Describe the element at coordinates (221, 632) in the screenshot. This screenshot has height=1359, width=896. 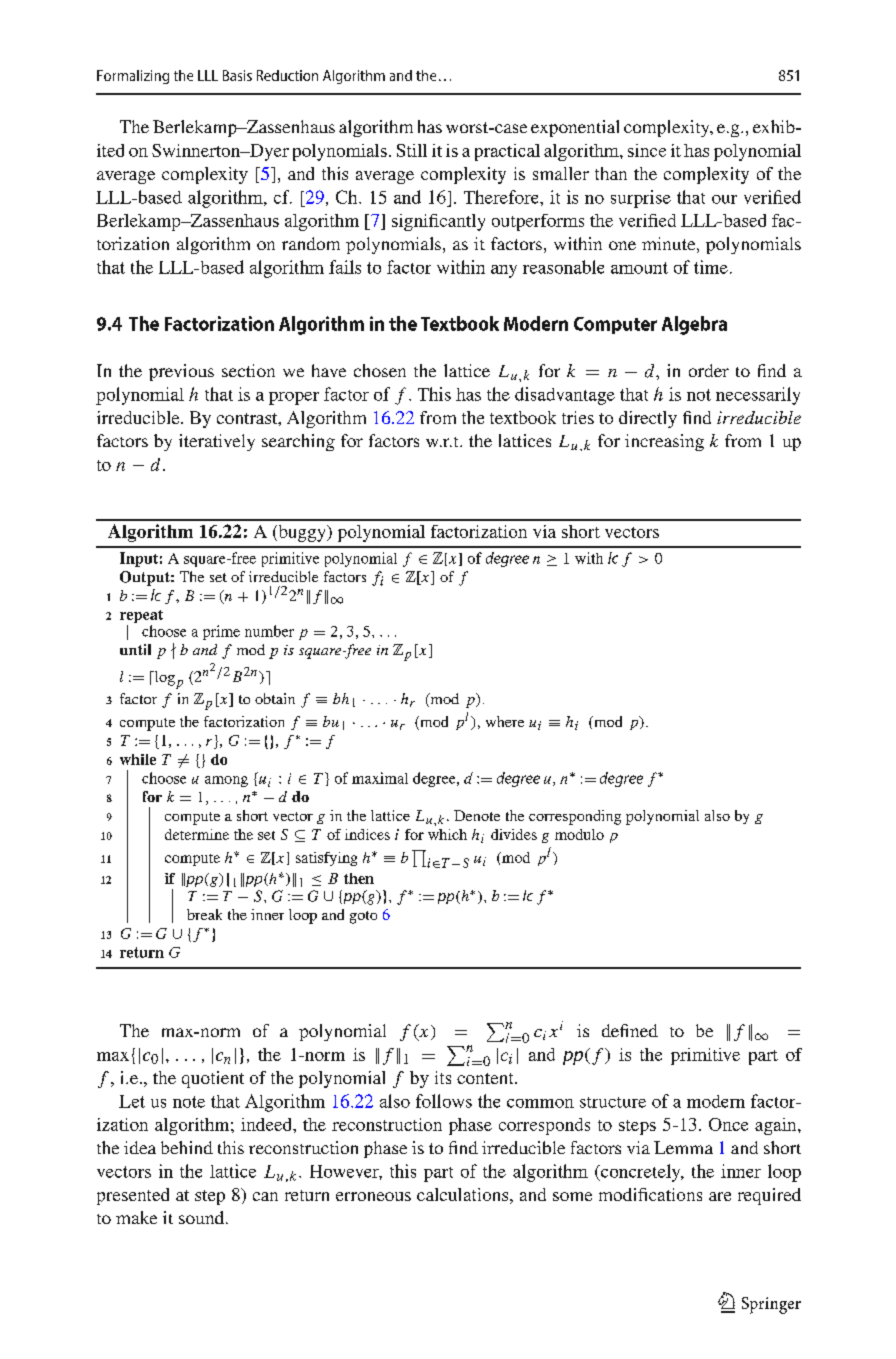
I see `prime` at that location.
